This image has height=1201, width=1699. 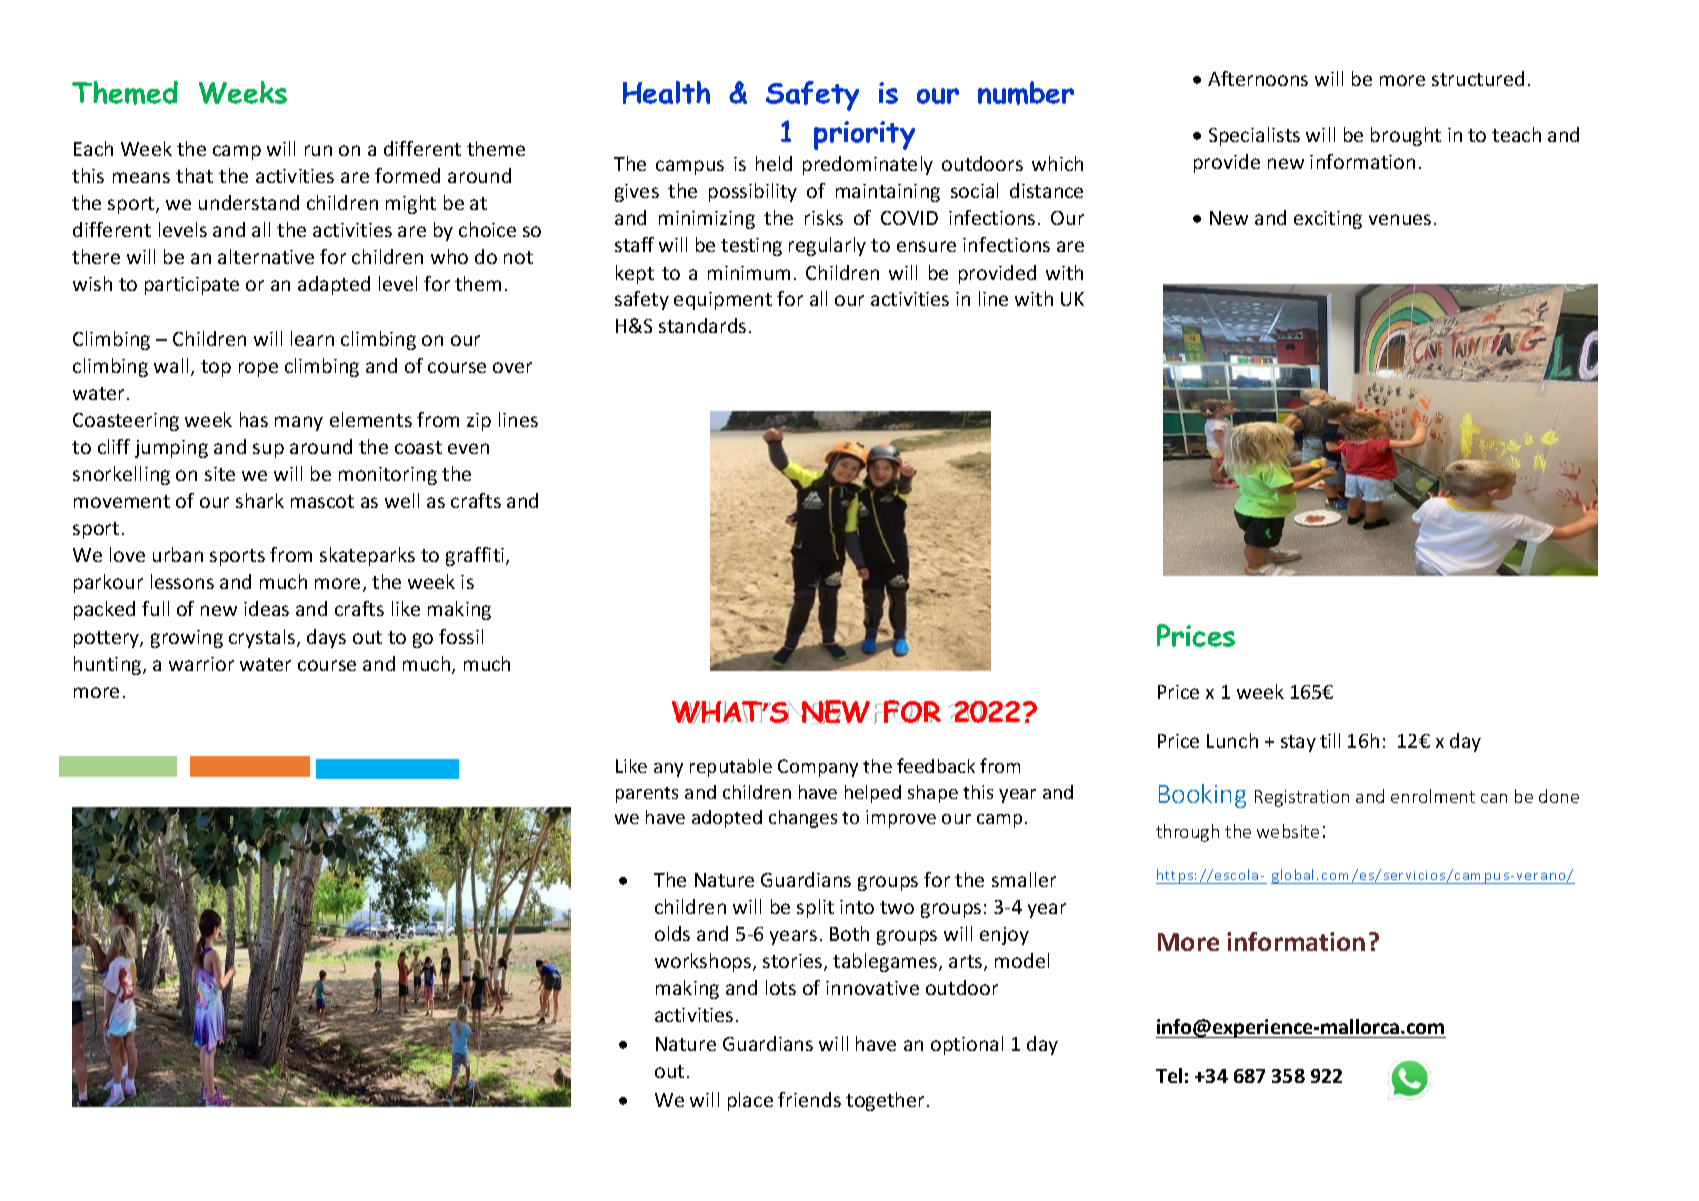 What do you see at coordinates (1330, 740) in the image?
I see `till` at bounding box center [1330, 740].
